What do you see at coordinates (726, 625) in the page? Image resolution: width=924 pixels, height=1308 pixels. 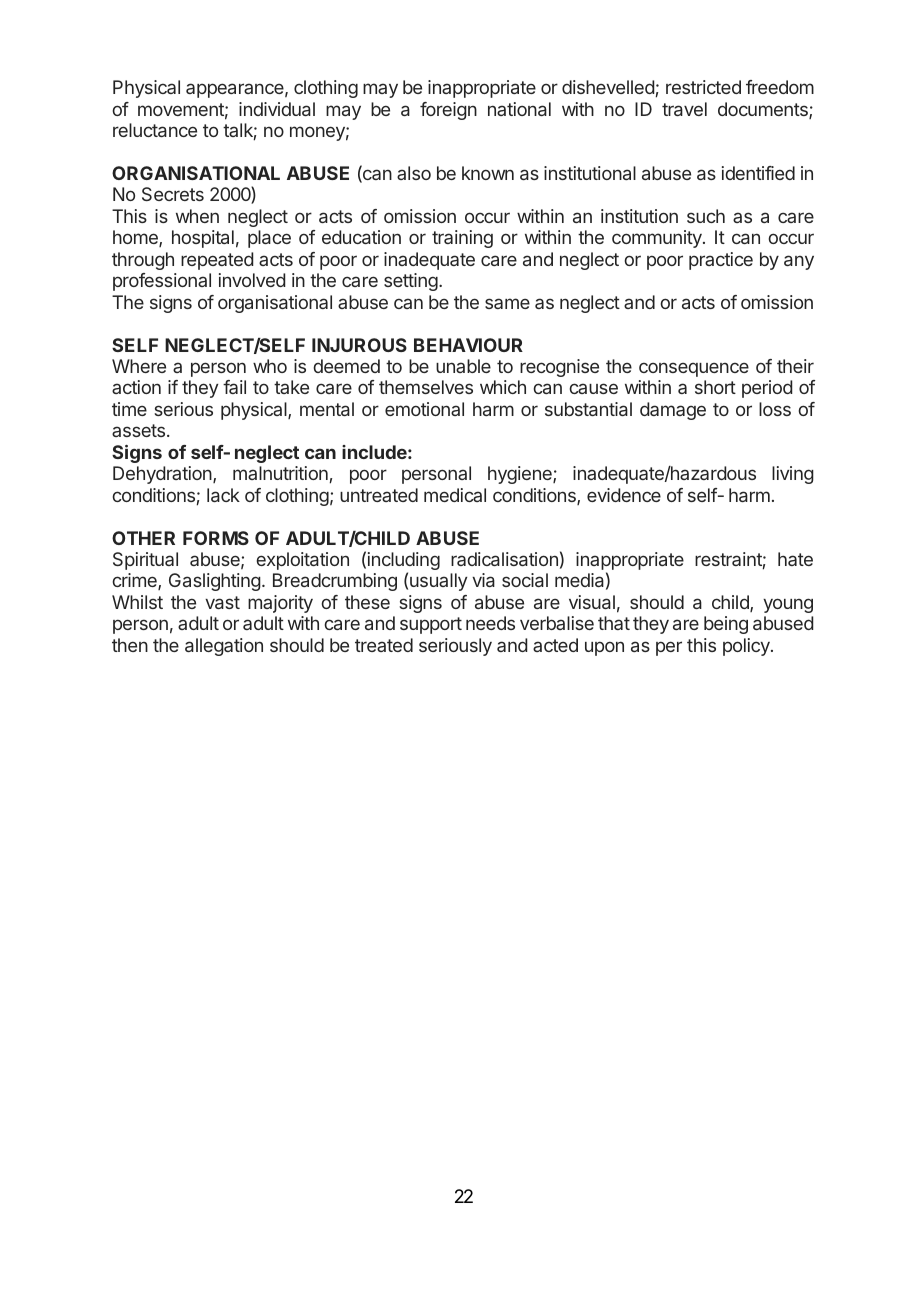 I see `being` at bounding box center [726, 625].
